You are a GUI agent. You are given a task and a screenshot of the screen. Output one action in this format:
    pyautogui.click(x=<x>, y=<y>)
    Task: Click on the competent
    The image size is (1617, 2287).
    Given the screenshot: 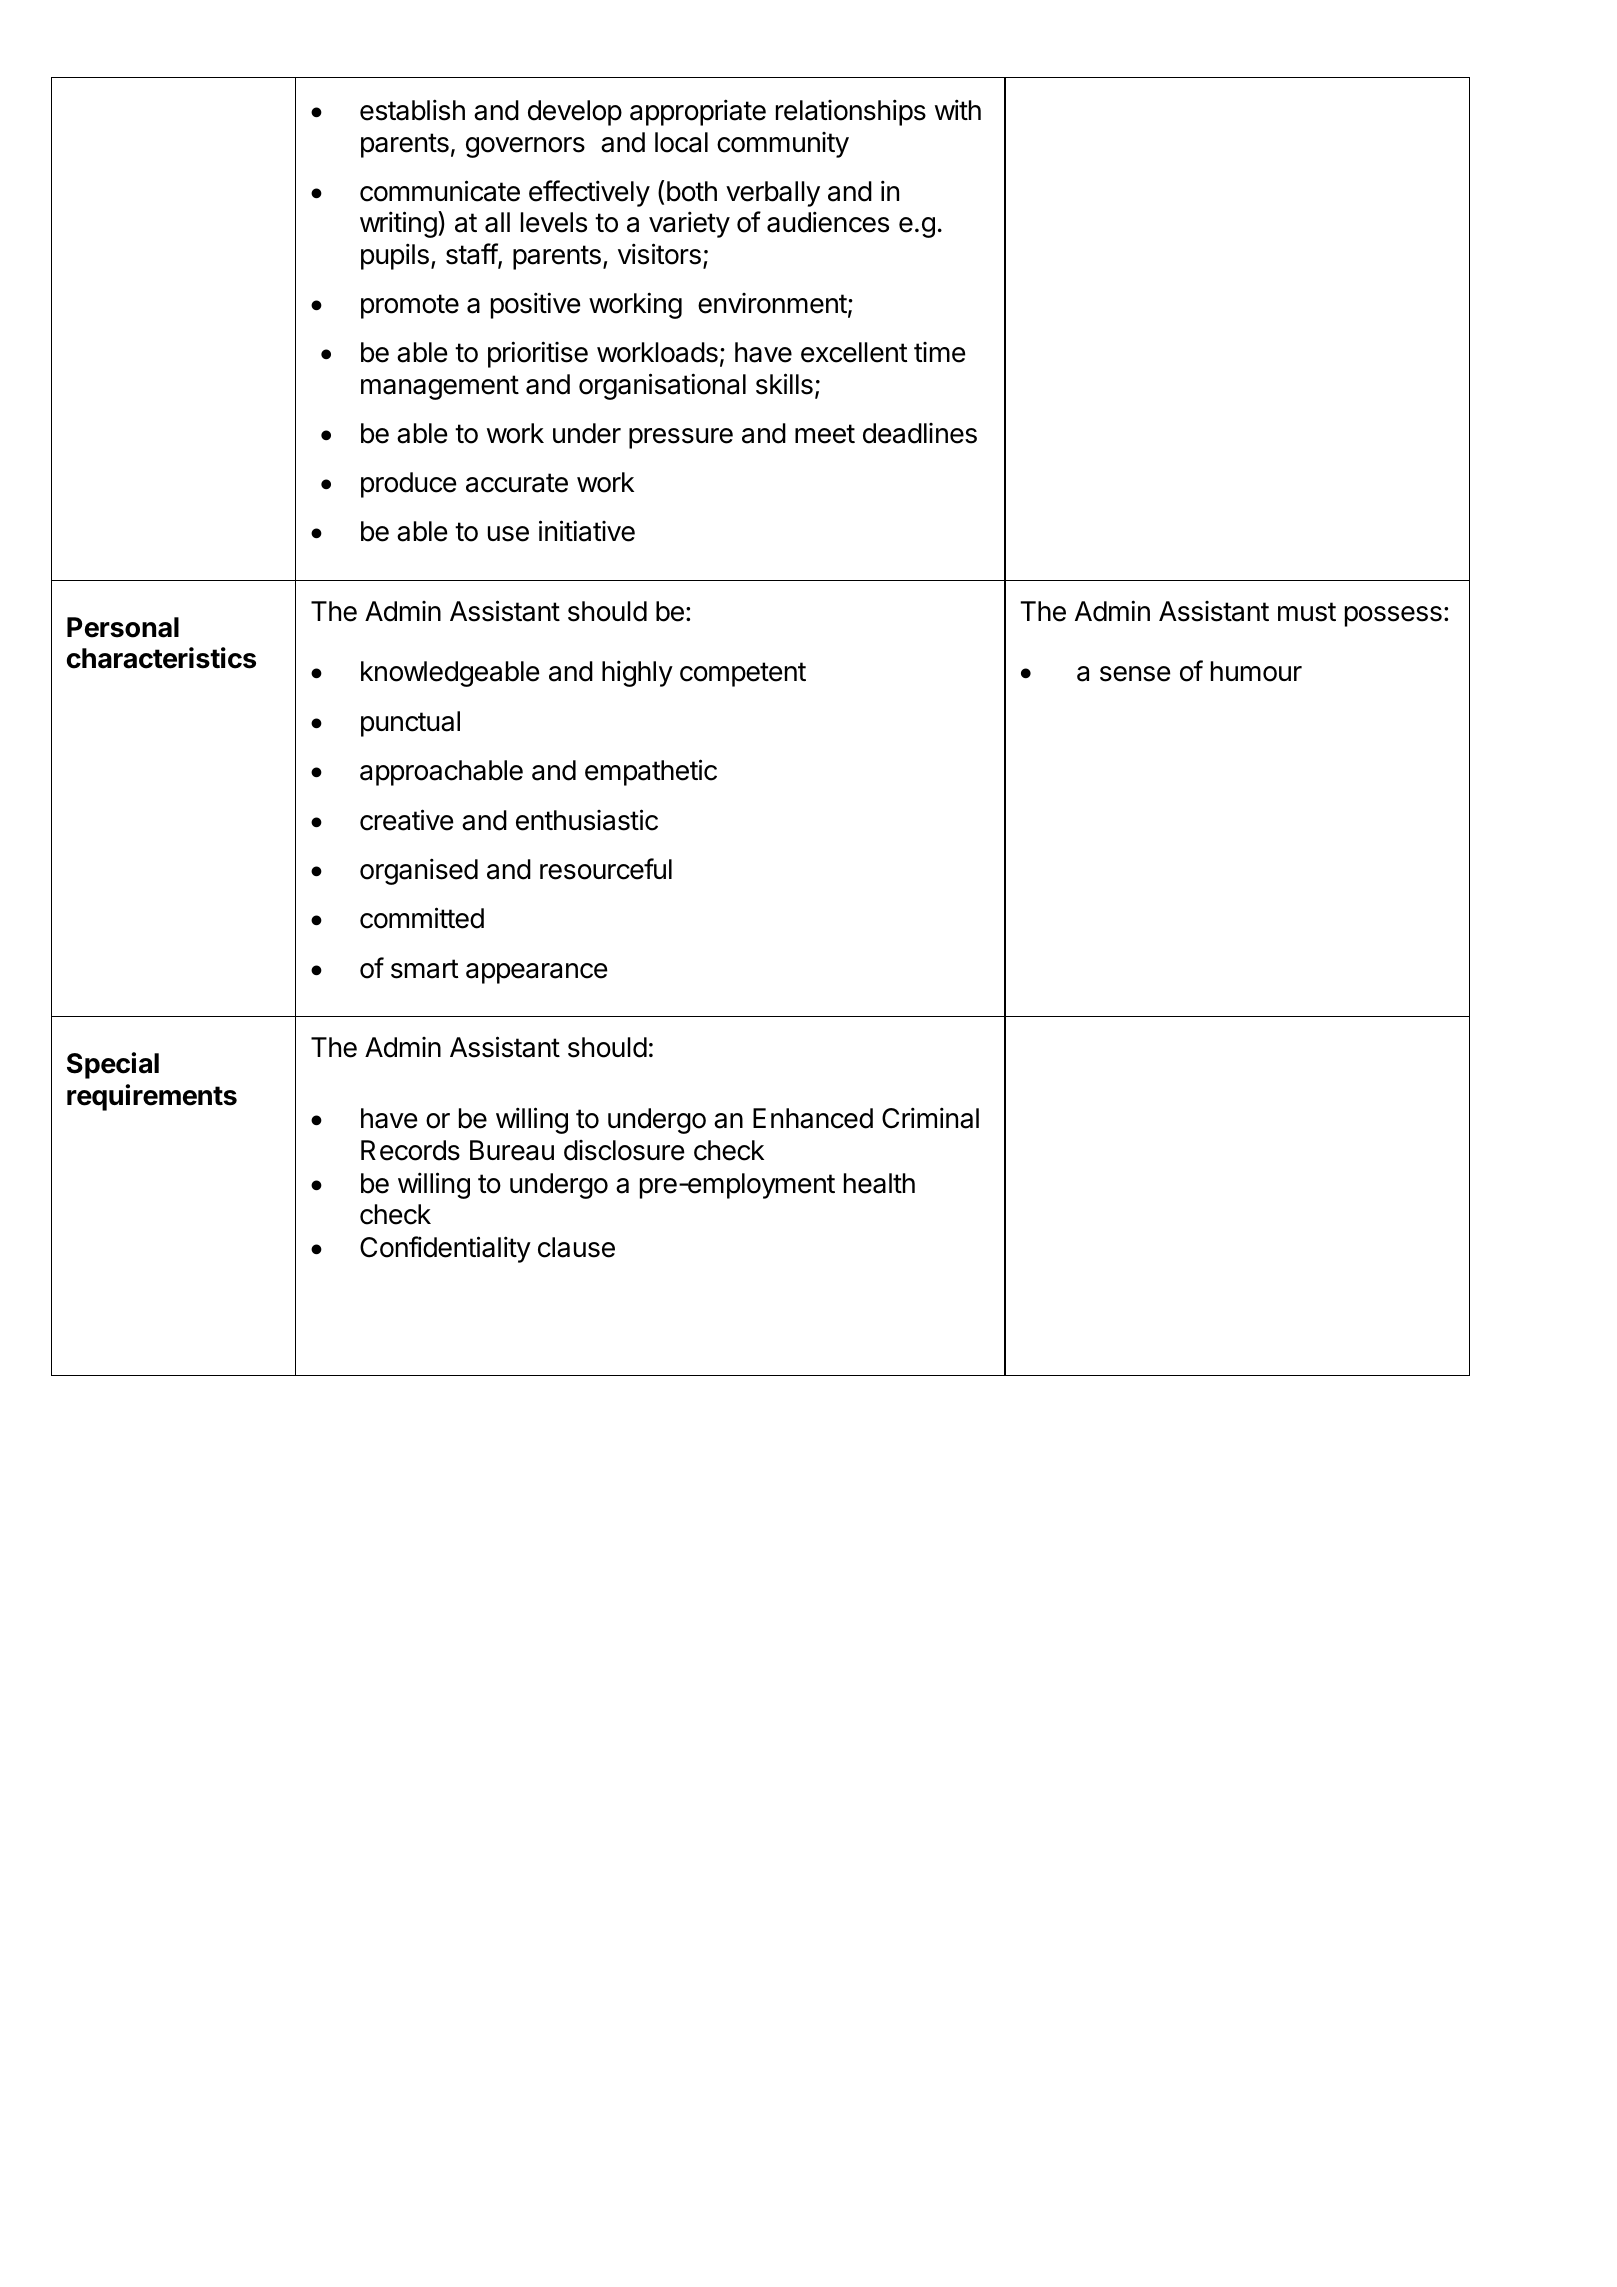 What is the action you would take?
    pyautogui.click(x=743, y=674)
